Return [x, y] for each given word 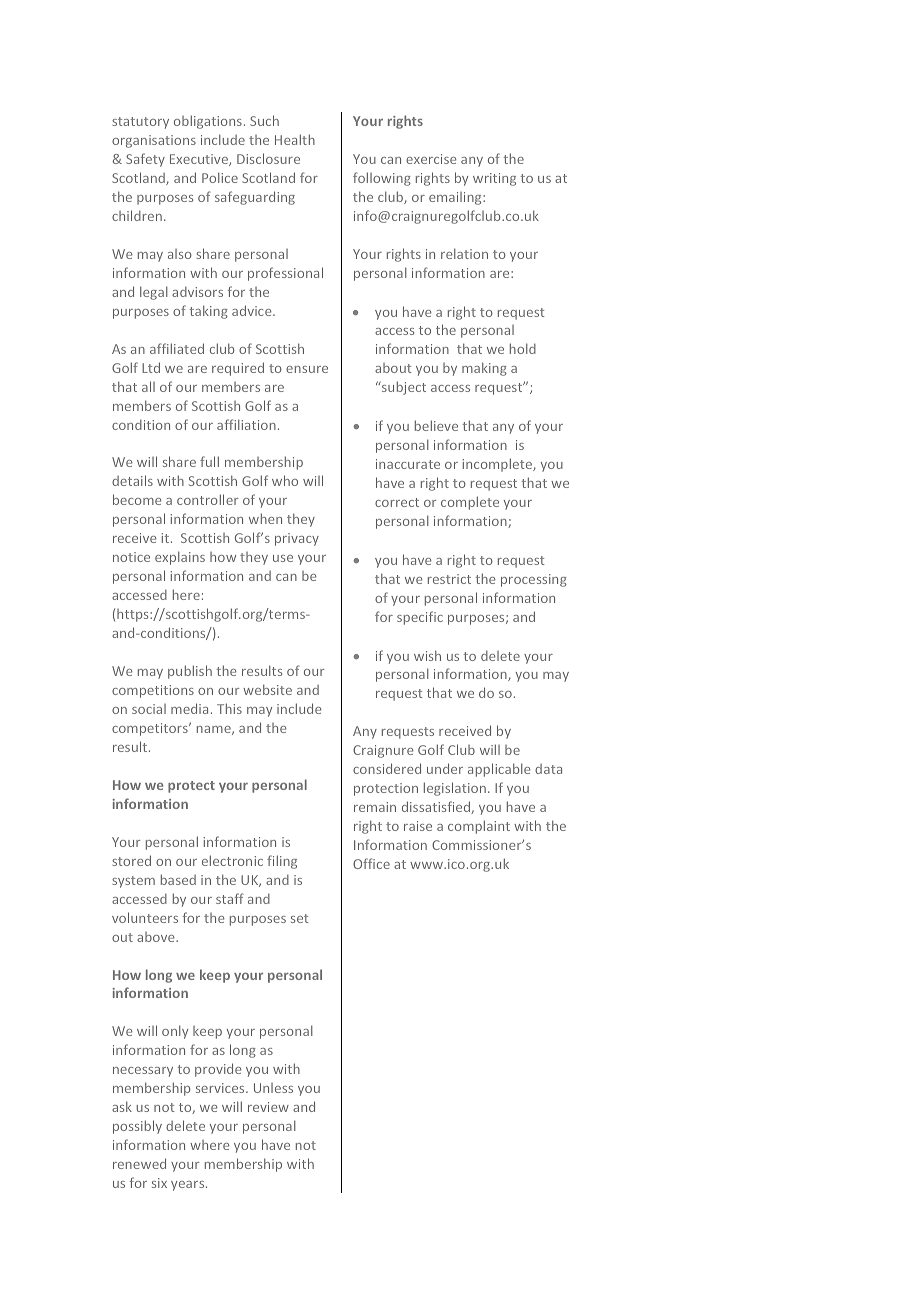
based [178, 879]
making [484, 369]
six [159, 1183]
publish [190, 672]
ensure [307, 369]
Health [295, 139]
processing [534, 580]
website [267, 689]
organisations [154, 141]
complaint [479, 827]
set [299, 918]
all [148, 386]
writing [494, 179]
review [268, 1107]
